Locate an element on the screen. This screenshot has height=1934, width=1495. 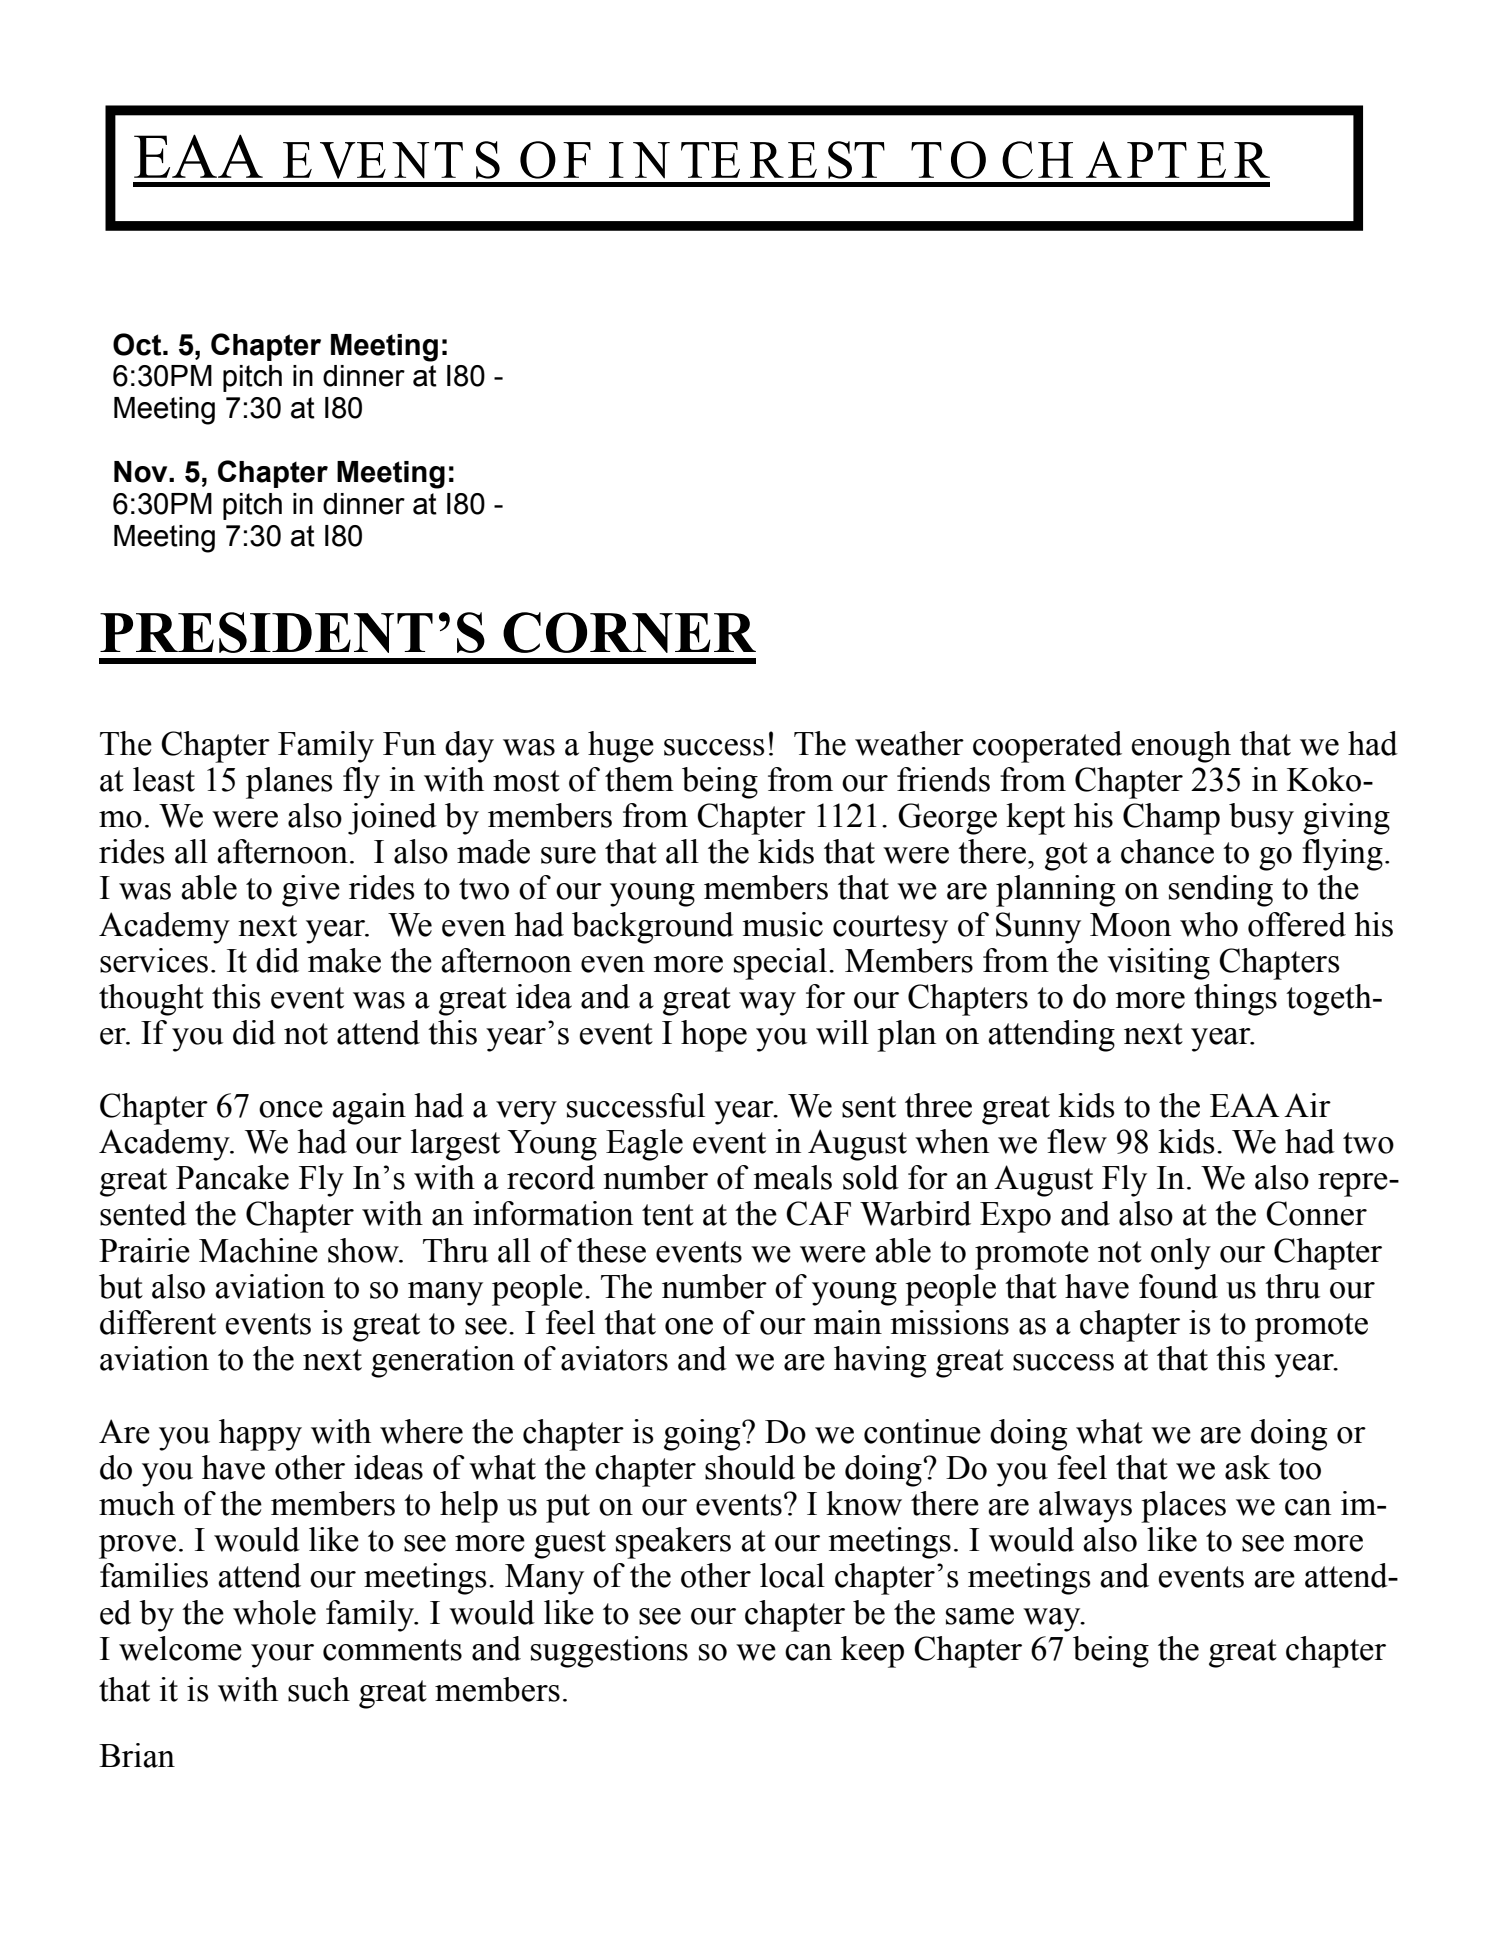
hope is located at coordinates (714, 1036).
